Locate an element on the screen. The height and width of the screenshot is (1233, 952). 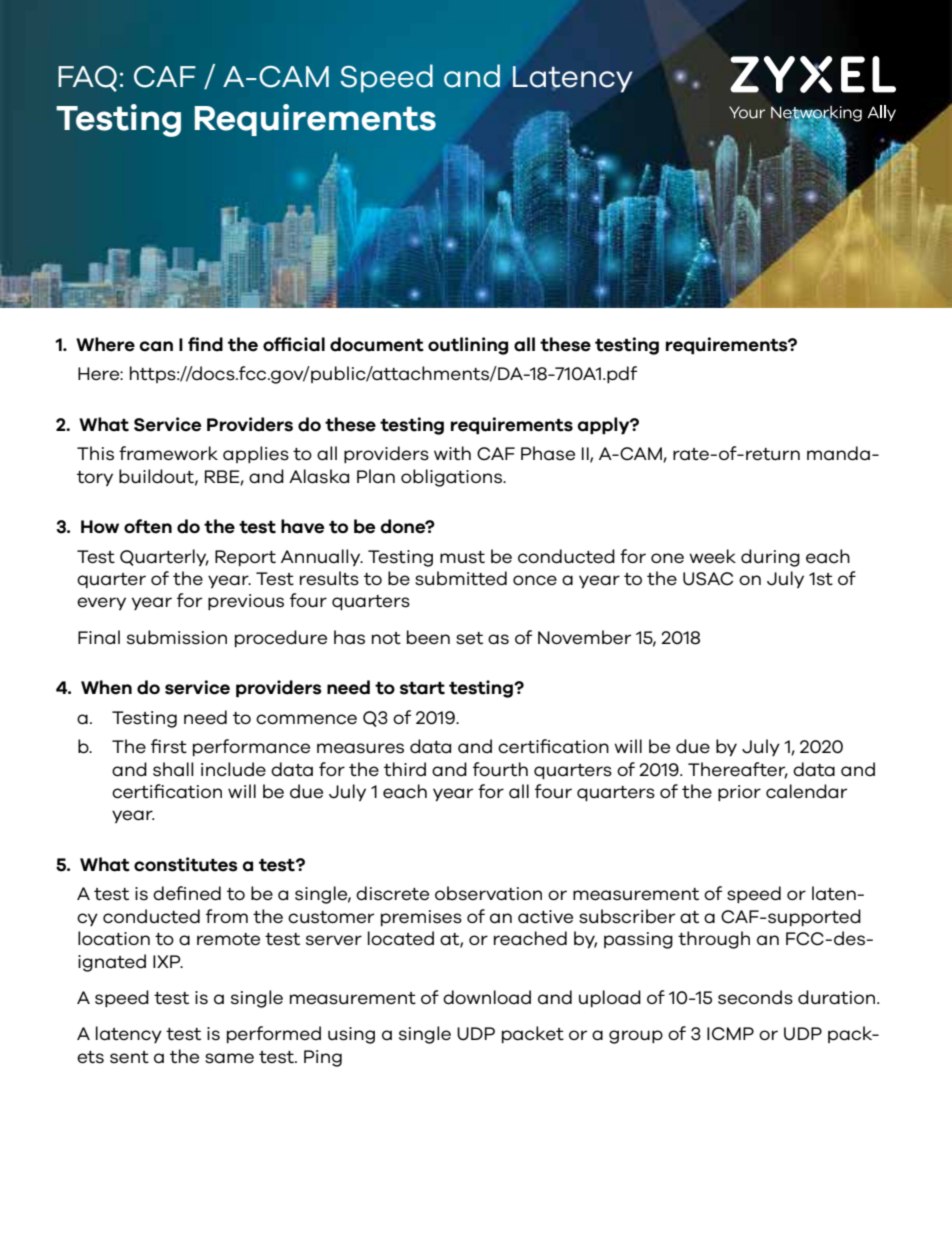
document is located at coordinates (377, 344).
